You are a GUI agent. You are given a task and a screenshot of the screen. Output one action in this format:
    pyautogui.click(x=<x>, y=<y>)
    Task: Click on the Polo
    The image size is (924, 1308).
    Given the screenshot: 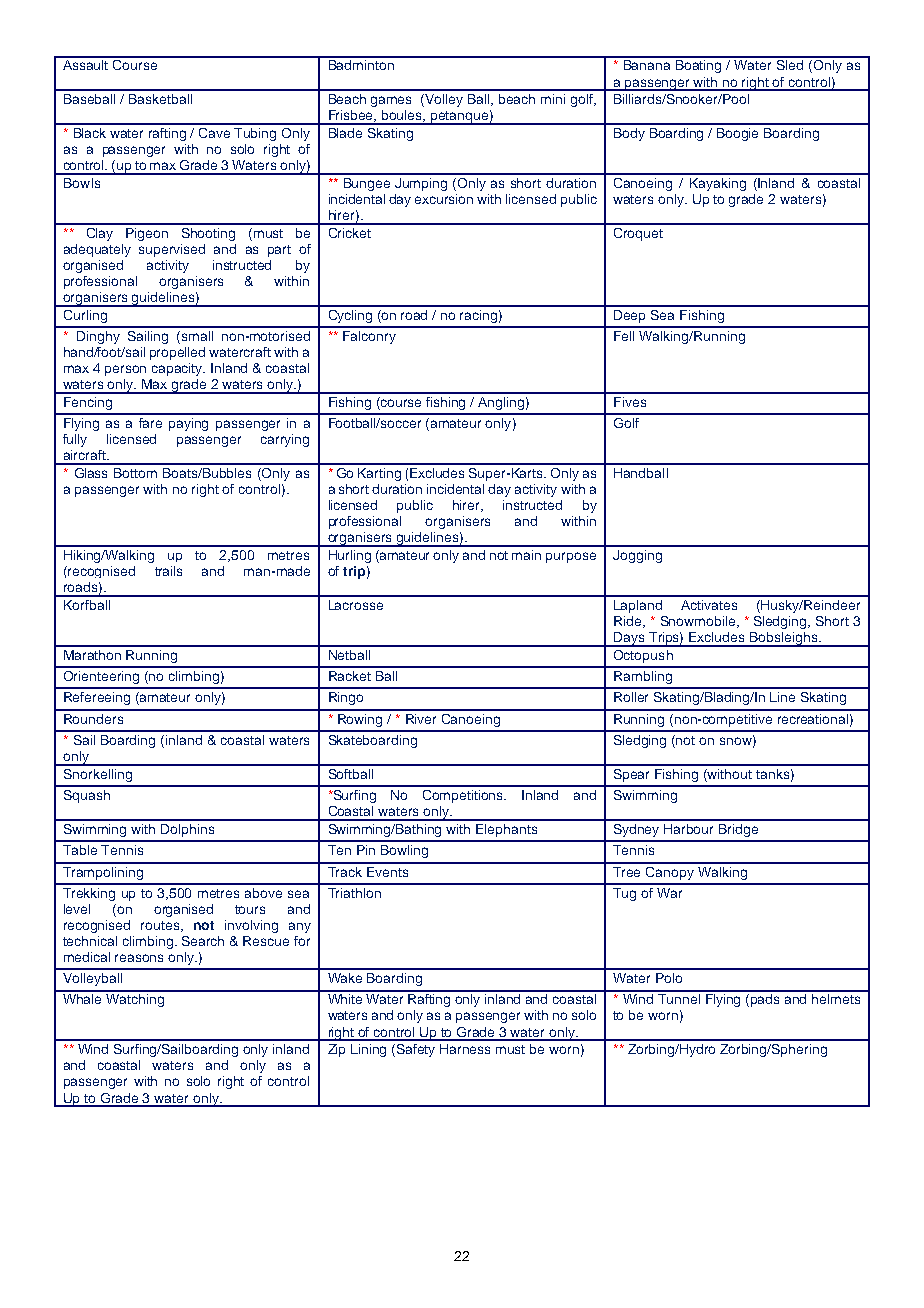 What is the action you would take?
    pyautogui.click(x=669, y=978)
